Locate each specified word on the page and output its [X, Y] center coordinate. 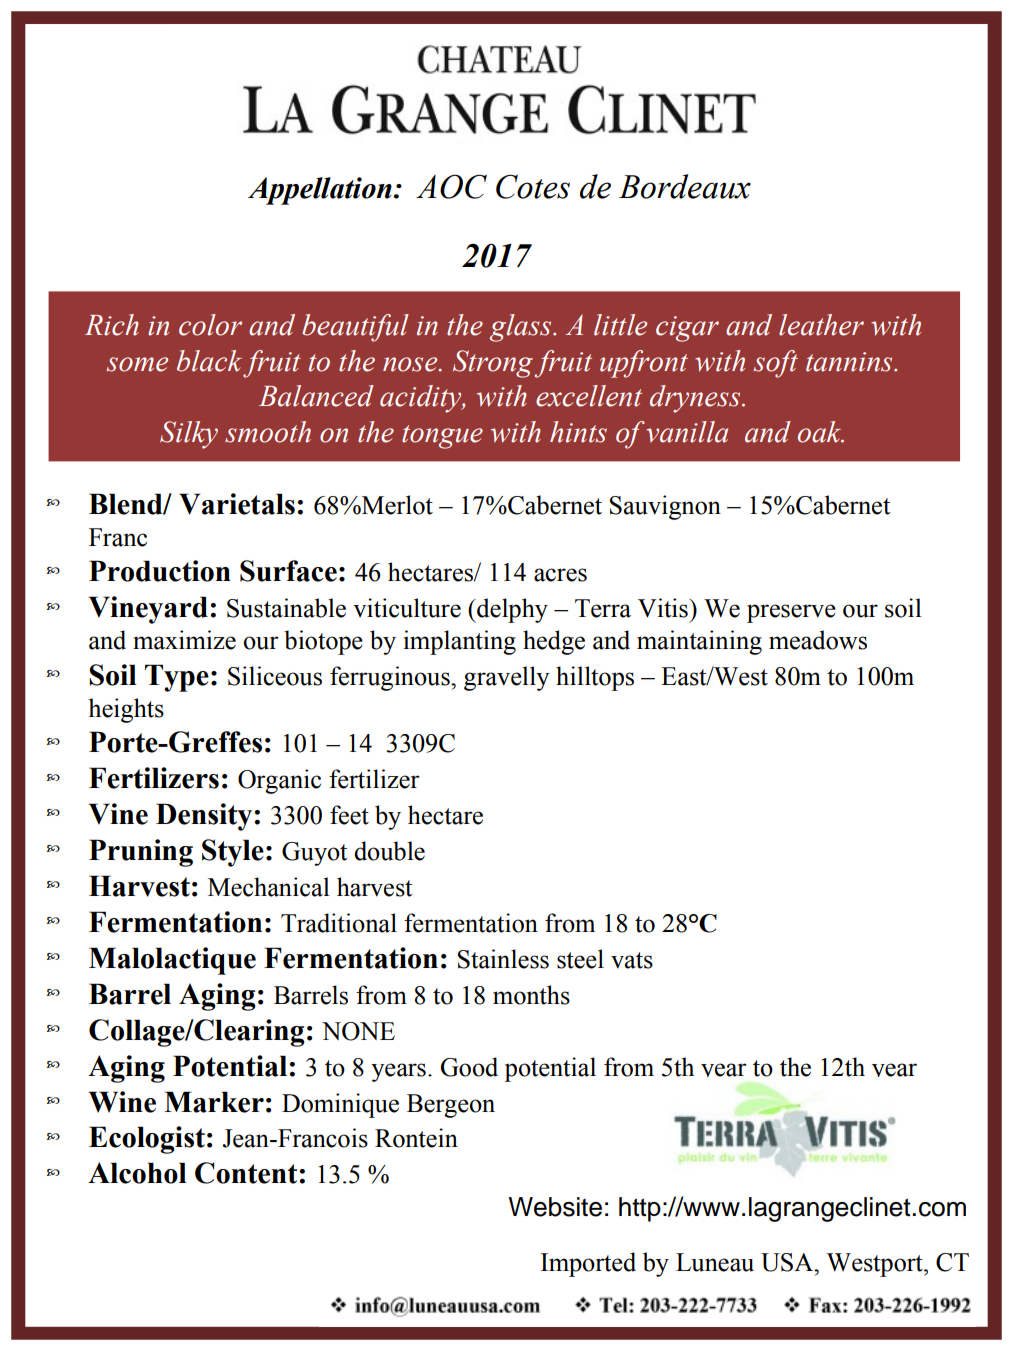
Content [246, 1173]
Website [555, 1207]
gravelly [506, 678]
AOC [451, 186]
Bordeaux [685, 186]
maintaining [699, 642]
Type [177, 678]
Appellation [321, 191]
